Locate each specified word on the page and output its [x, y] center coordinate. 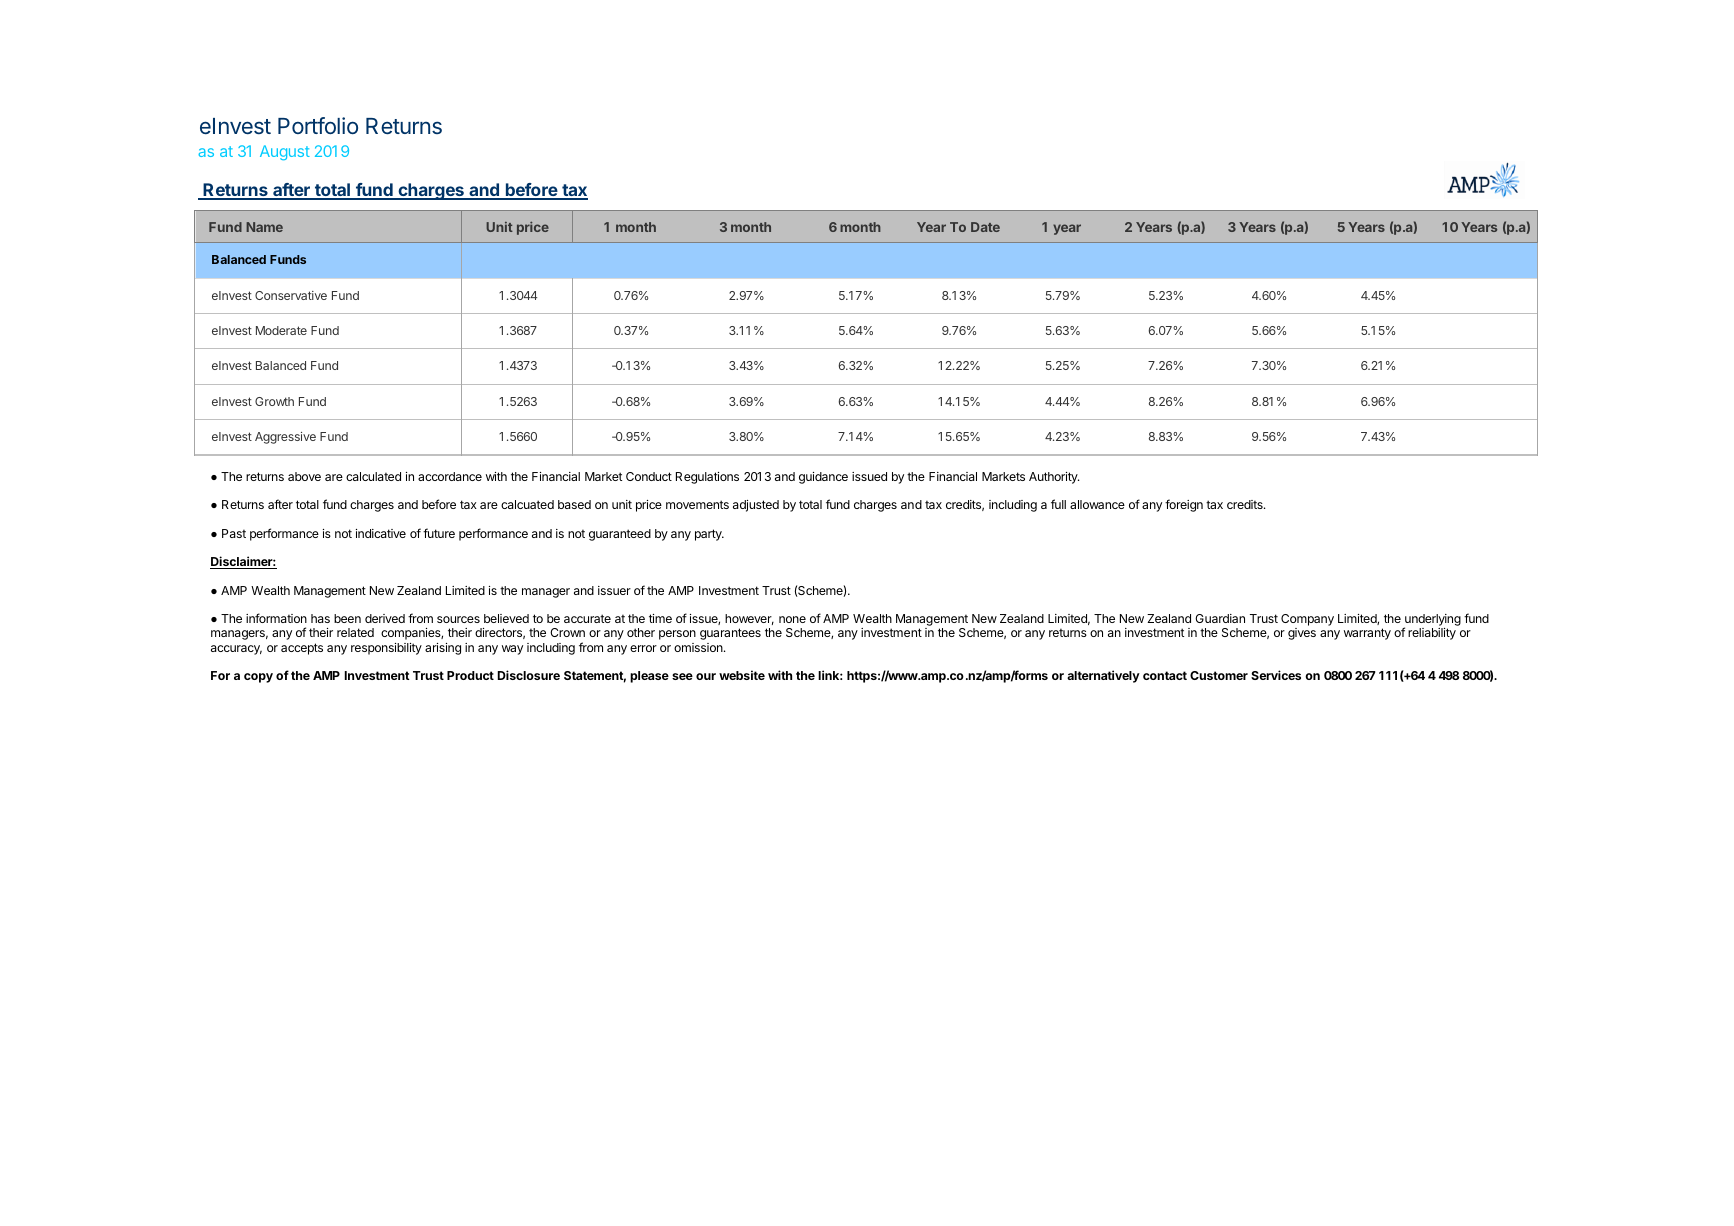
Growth [274, 401]
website [742, 675]
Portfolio [318, 125]
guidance [823, 478]
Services [1276, 675]
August [285, 152]
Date [985, 227]
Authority [1054, 478]
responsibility [386, 649]
